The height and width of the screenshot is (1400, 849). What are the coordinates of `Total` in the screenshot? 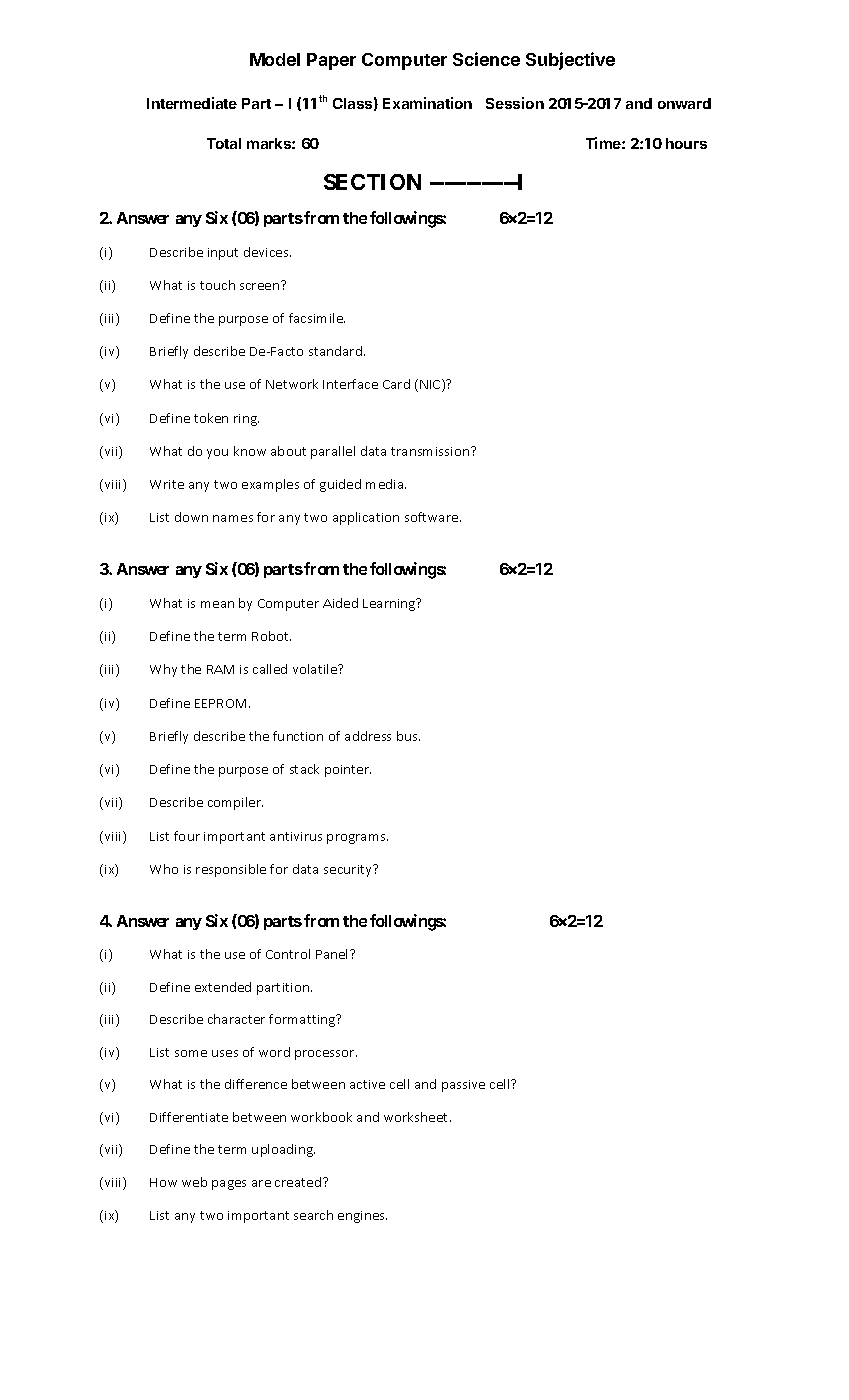 It's located at (224, 143).
